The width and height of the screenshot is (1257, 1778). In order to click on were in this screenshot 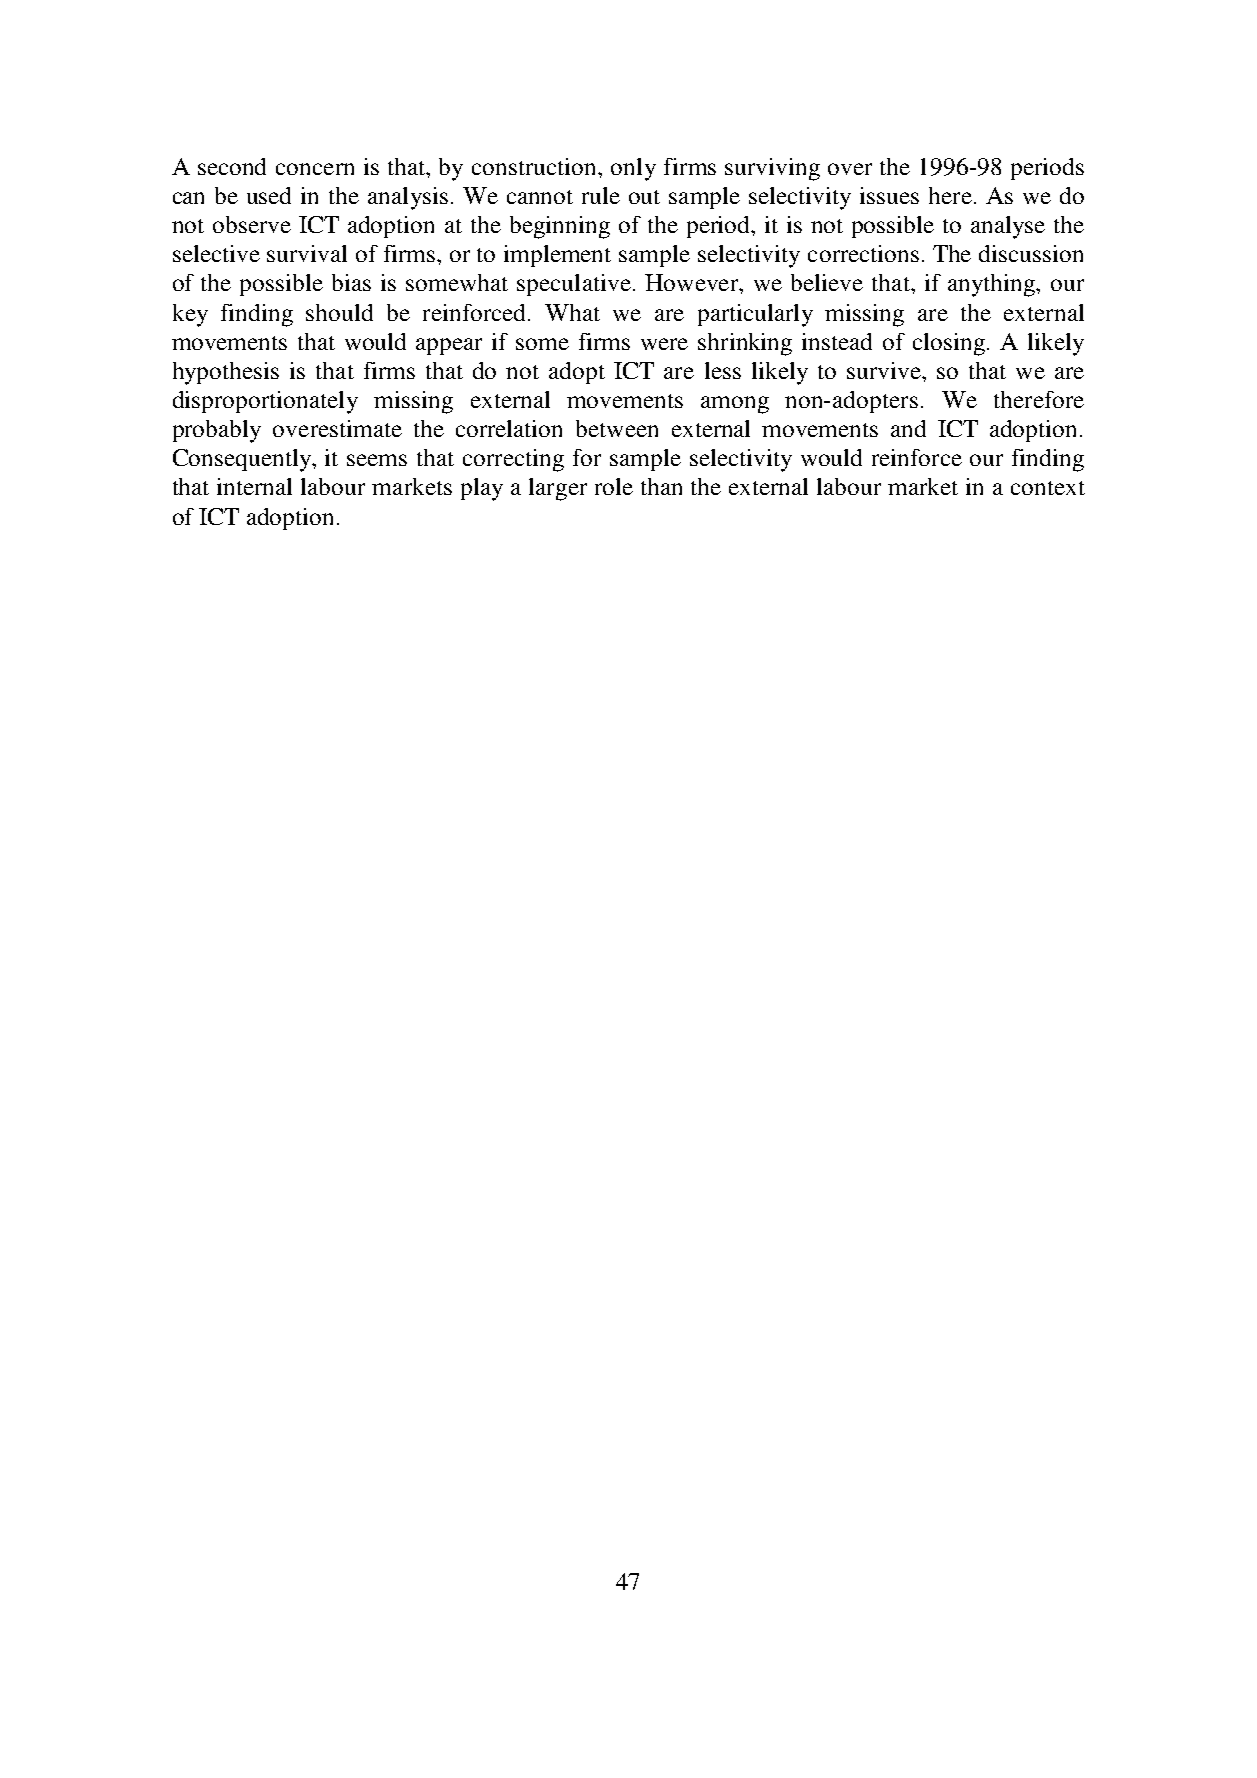, I will do `click(664, 344)`.
